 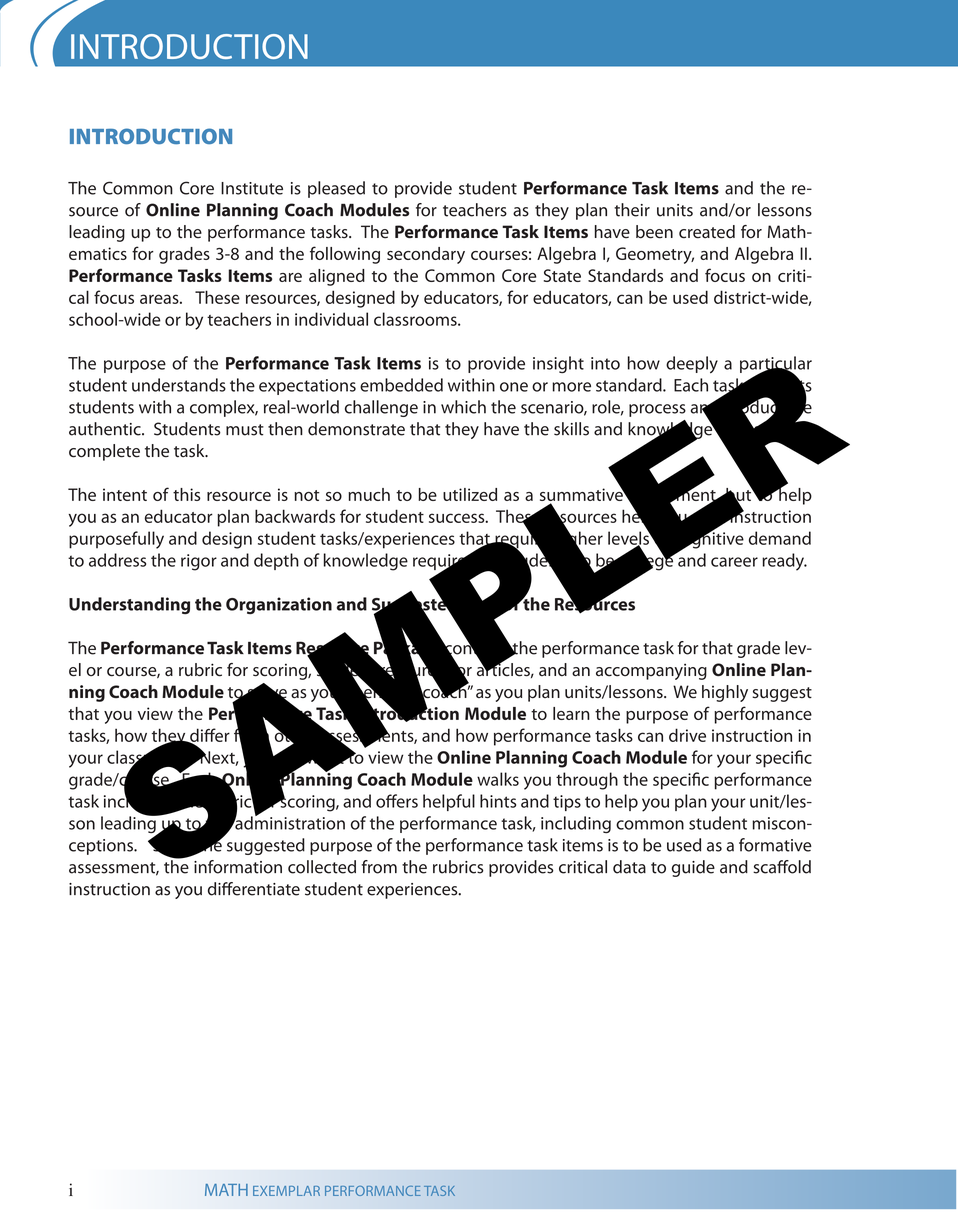 What do you see at coordinates (426, 255) in the document?
I see `secondary` at bounding box center [426, 255].
